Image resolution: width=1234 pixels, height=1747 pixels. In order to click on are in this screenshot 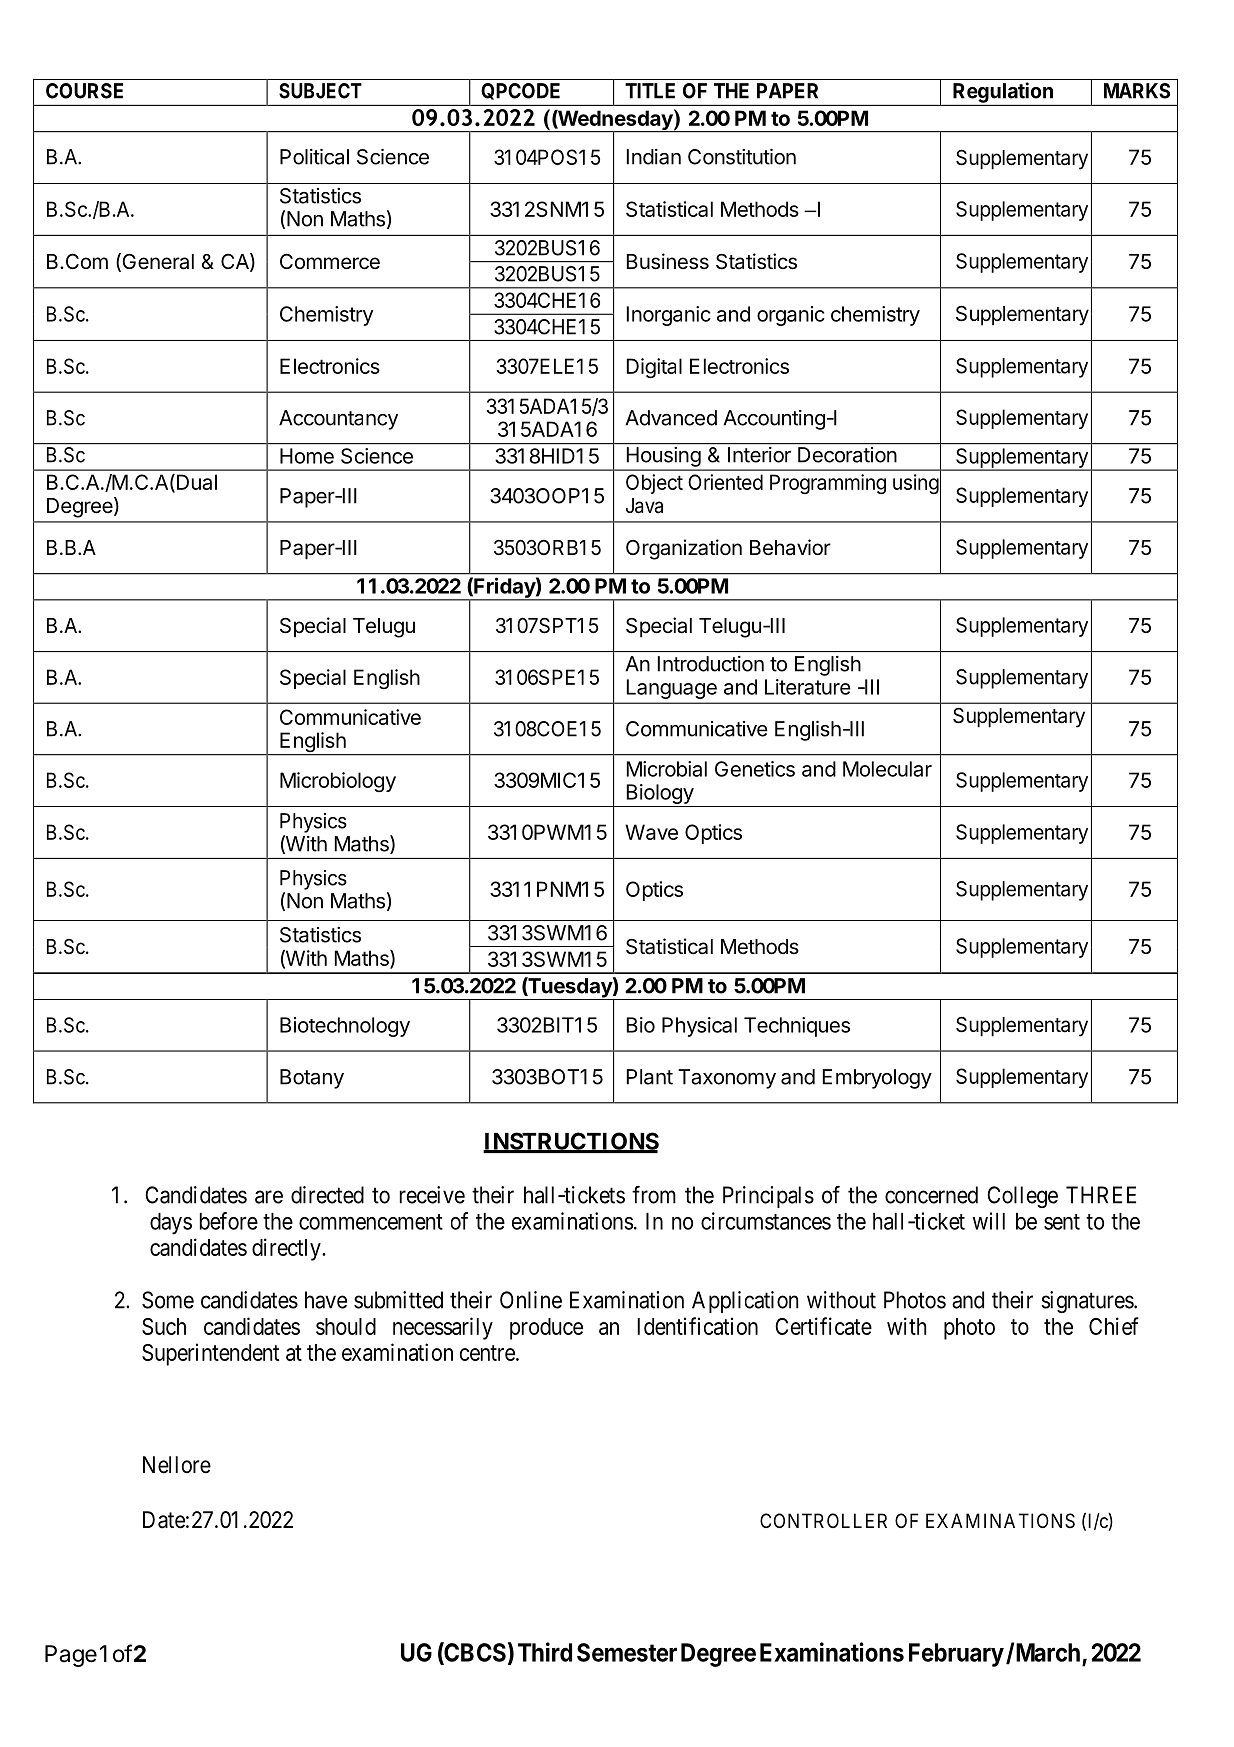, I will do `click(269, 1197)`.
